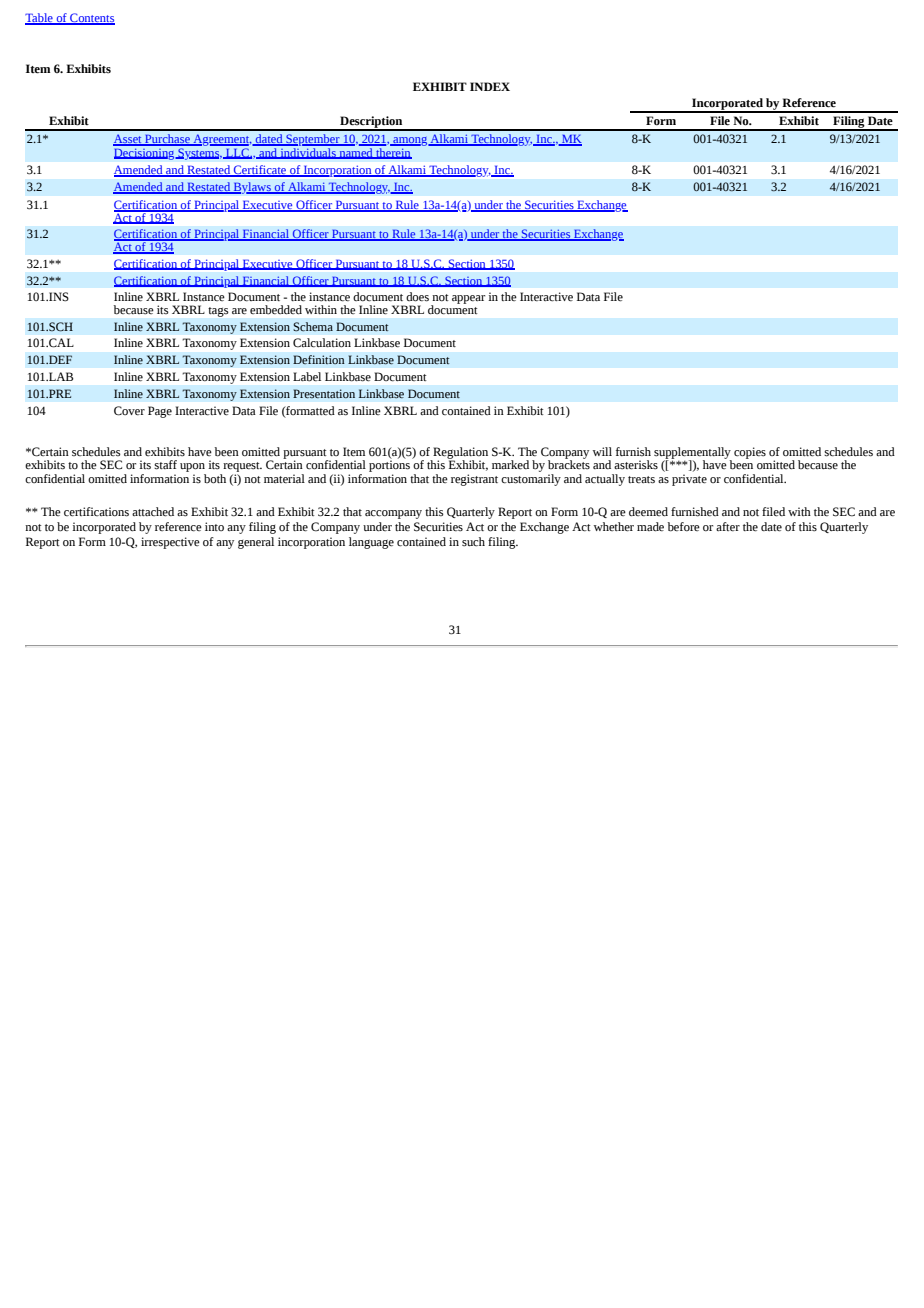  I want to click on Asset, so click(128, 140).
